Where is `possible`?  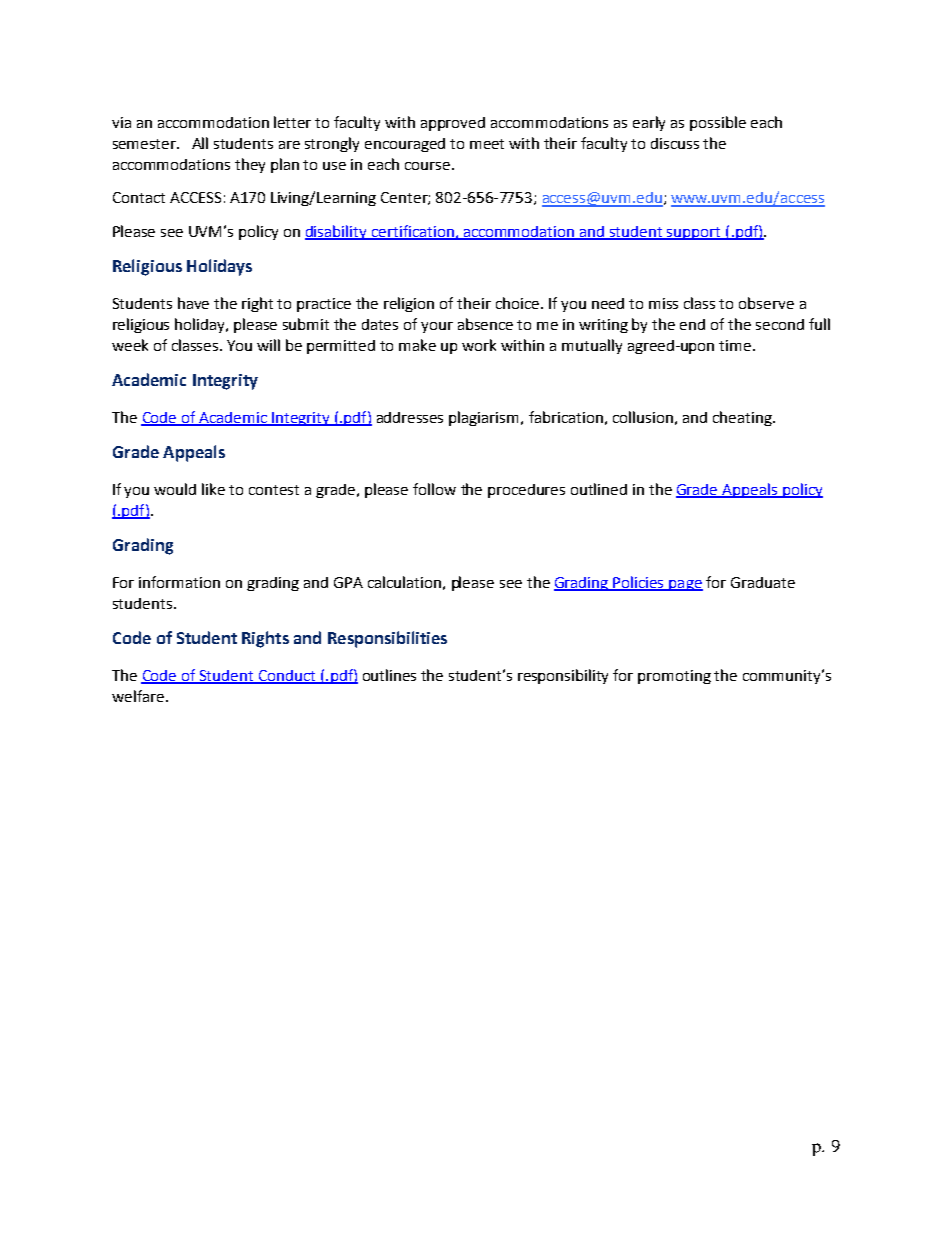 possible is located at coordinates (718, 123).
